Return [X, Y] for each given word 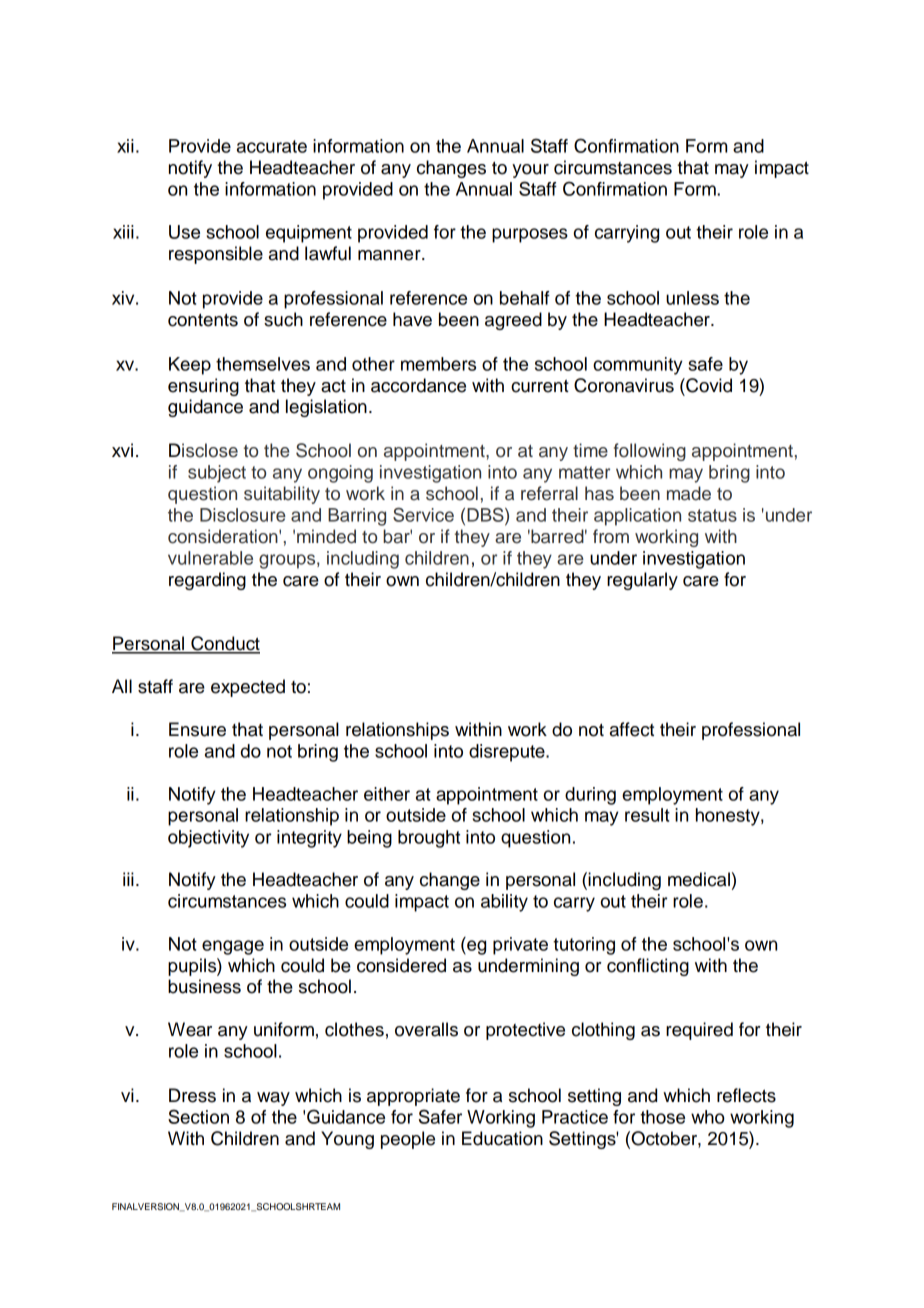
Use [184, 232]
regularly [642, 581]
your [530, 171]
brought [429, 839]
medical [699, 879]
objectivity [208, 839]
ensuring [203, 387]
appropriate [413, 1097]
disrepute [508, 753]
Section [198, 1116]
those [662, 1117]
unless [692, 298]
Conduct [224, 644]
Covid [708, 385]
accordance [418, 385]
